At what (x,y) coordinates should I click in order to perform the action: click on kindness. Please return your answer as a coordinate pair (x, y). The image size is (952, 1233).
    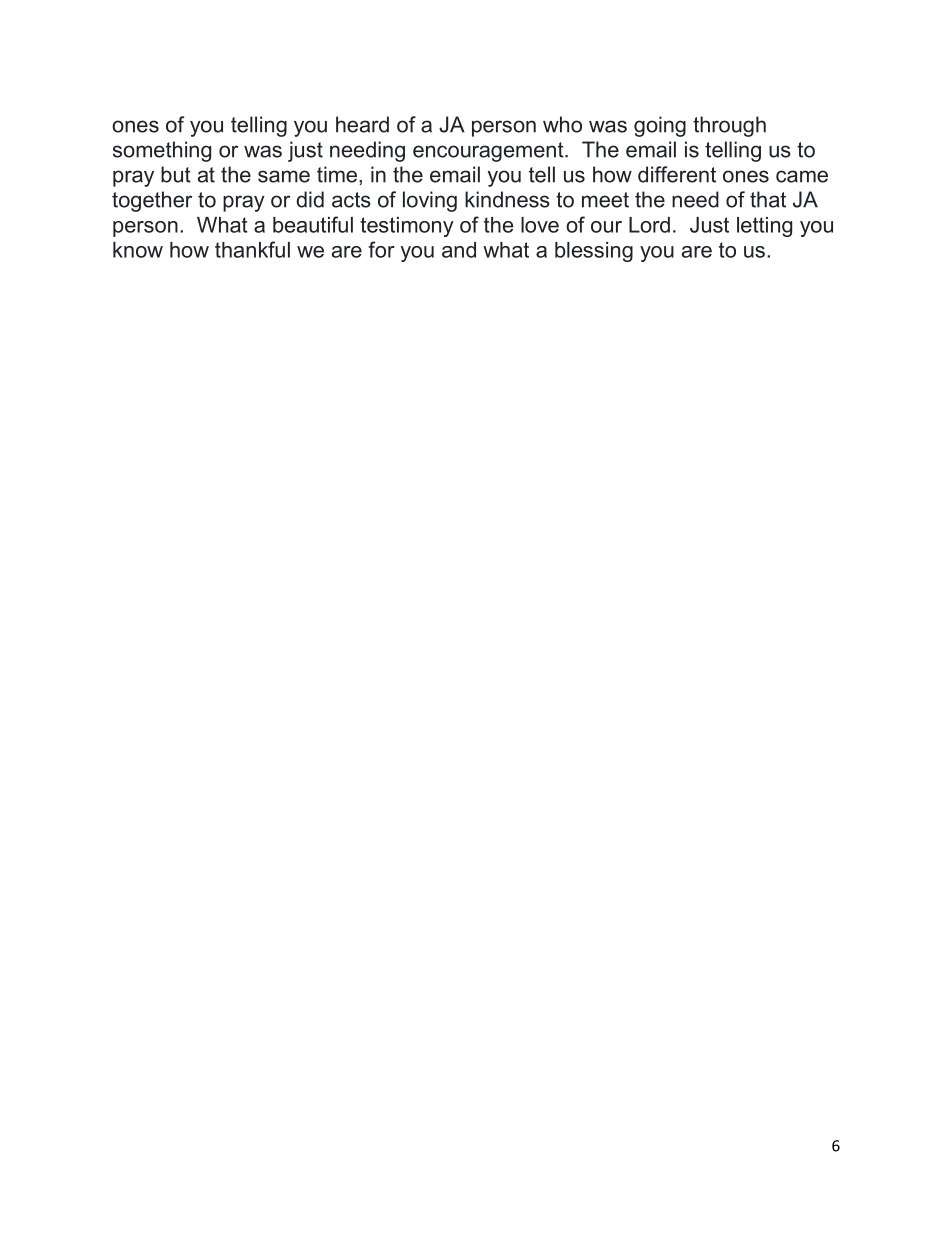
    Looking at the image, I should click on (507, 199).
